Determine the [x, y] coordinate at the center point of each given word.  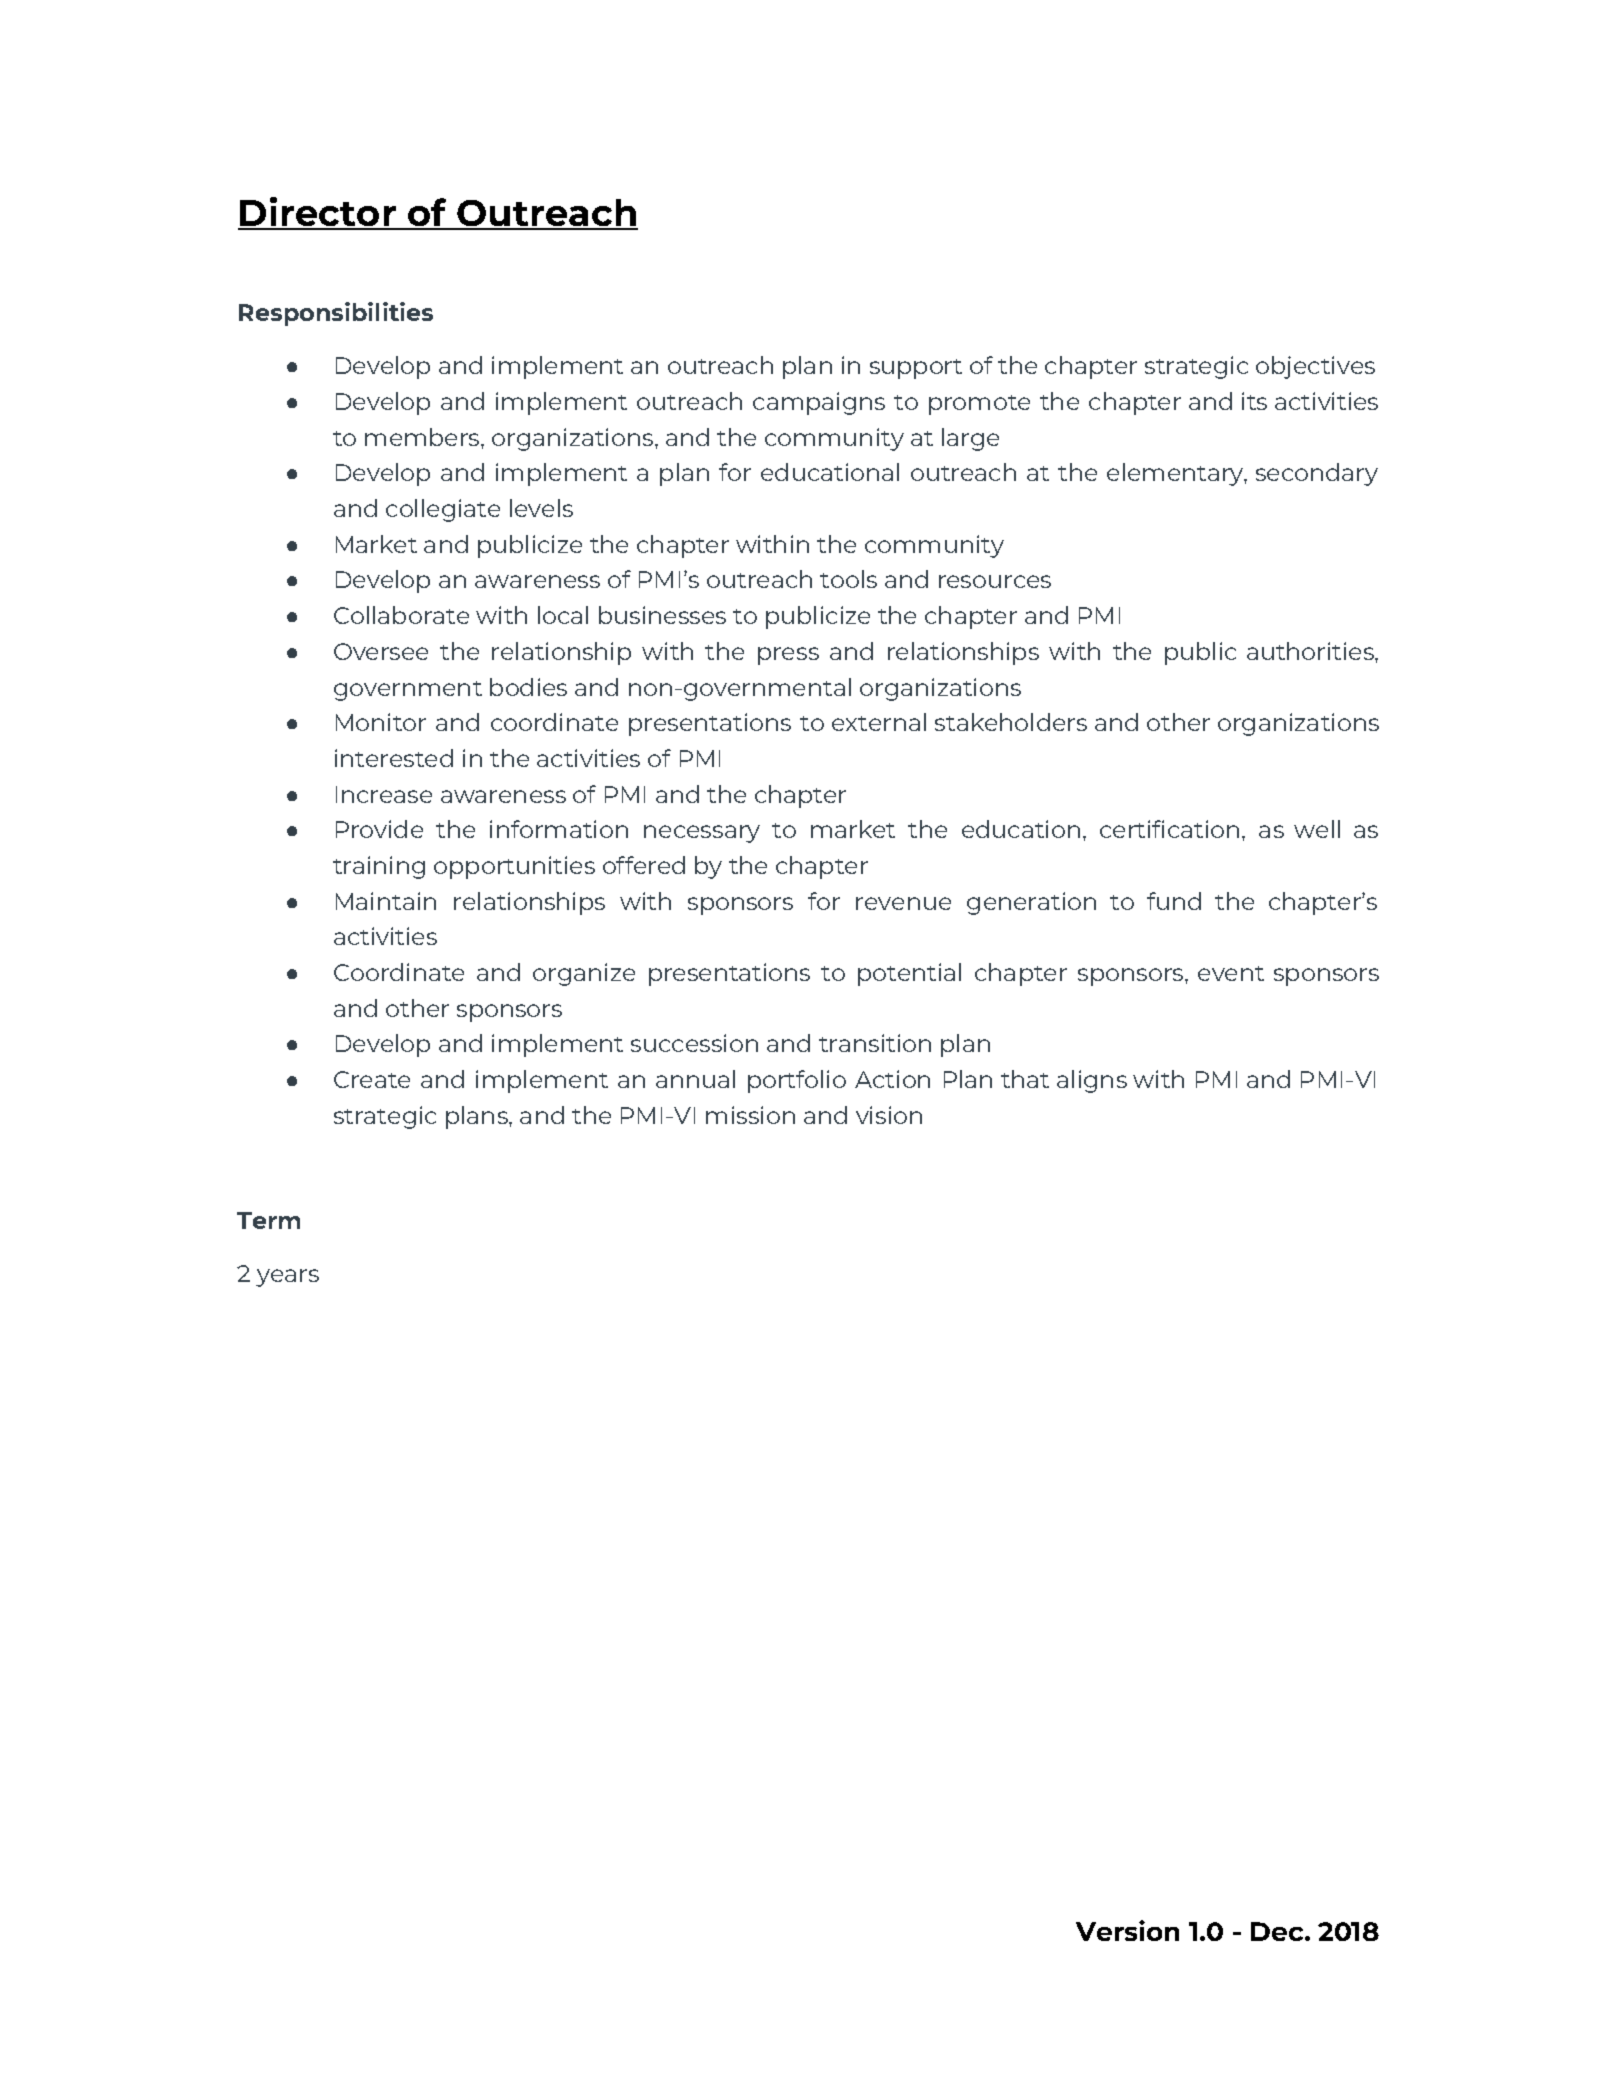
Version [1127, 1930]
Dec [1278, 1931]
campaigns [819, 403]
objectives [1315, 367]
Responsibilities [336, 314]
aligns [1092, 1081]
